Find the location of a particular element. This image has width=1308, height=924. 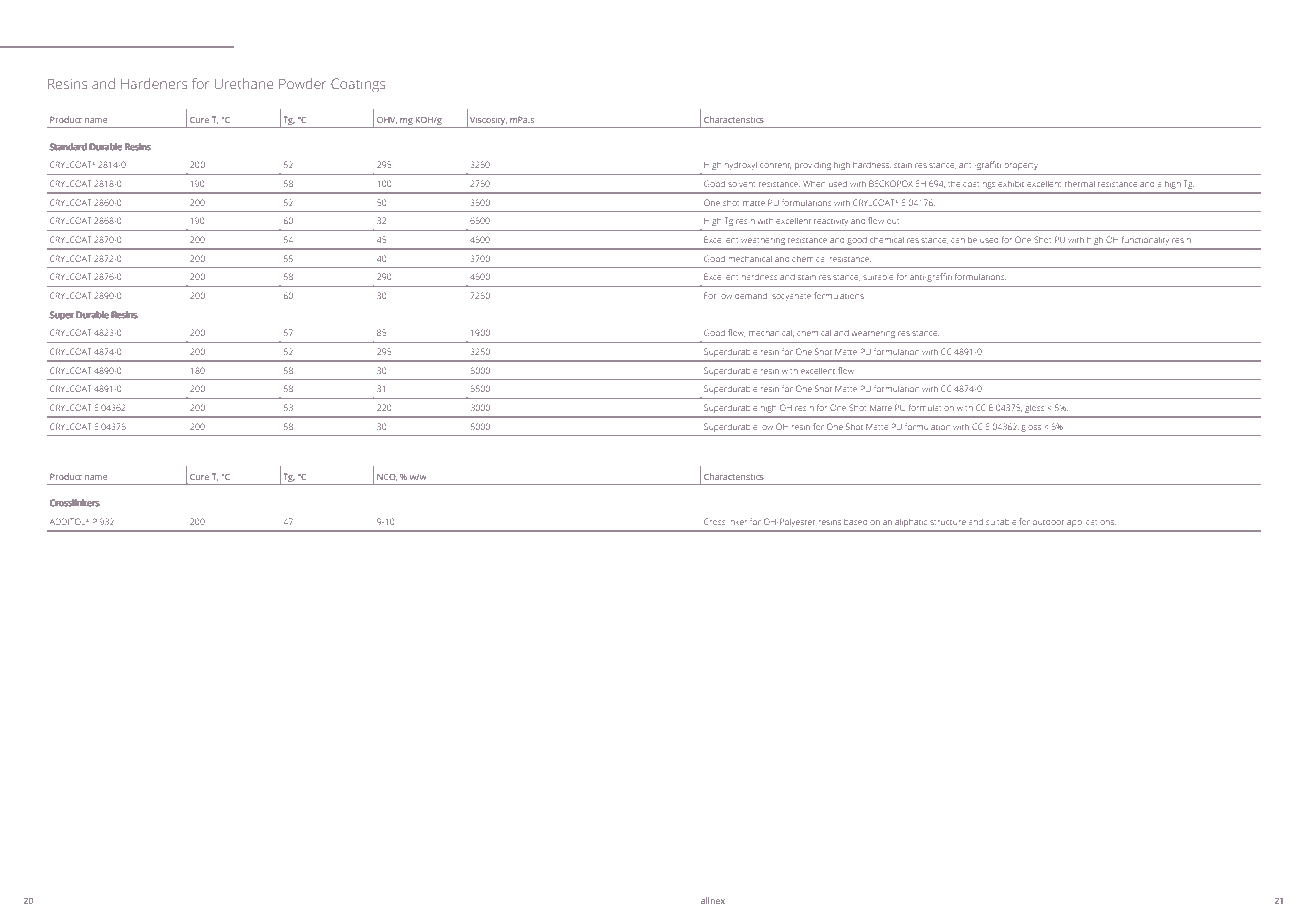

isocyanate is located at coordinates (791, 297).
